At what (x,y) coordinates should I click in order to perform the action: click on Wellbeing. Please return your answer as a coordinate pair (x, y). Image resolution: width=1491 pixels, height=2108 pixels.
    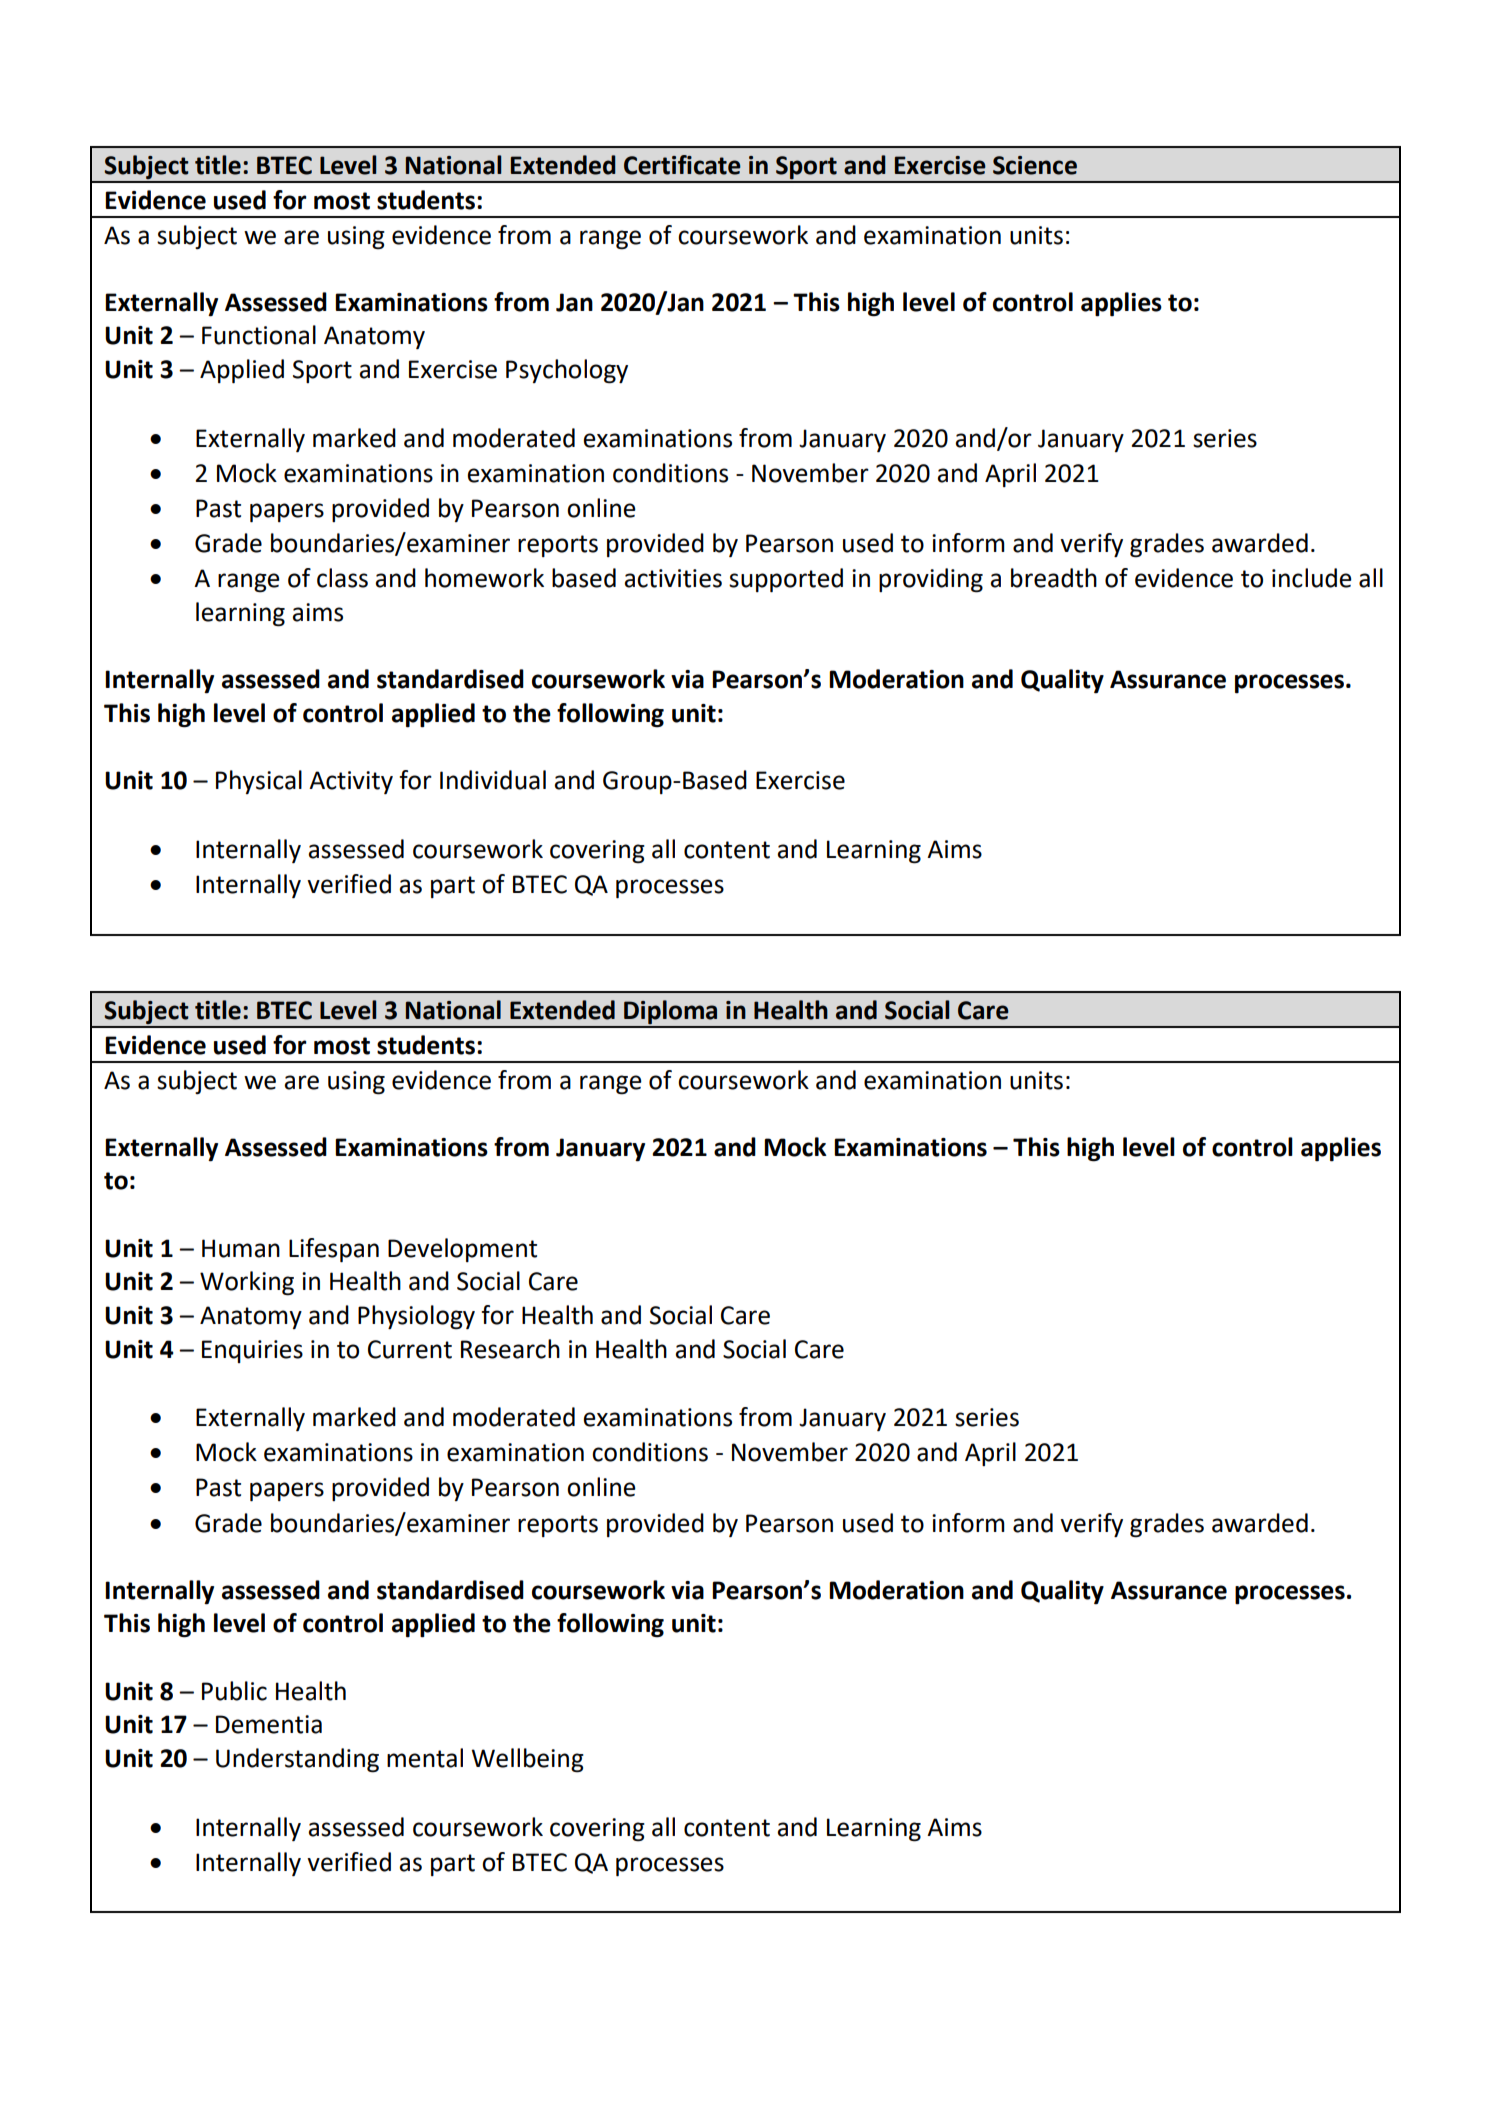
    Looking at the image, I should click on (527, 1760).
